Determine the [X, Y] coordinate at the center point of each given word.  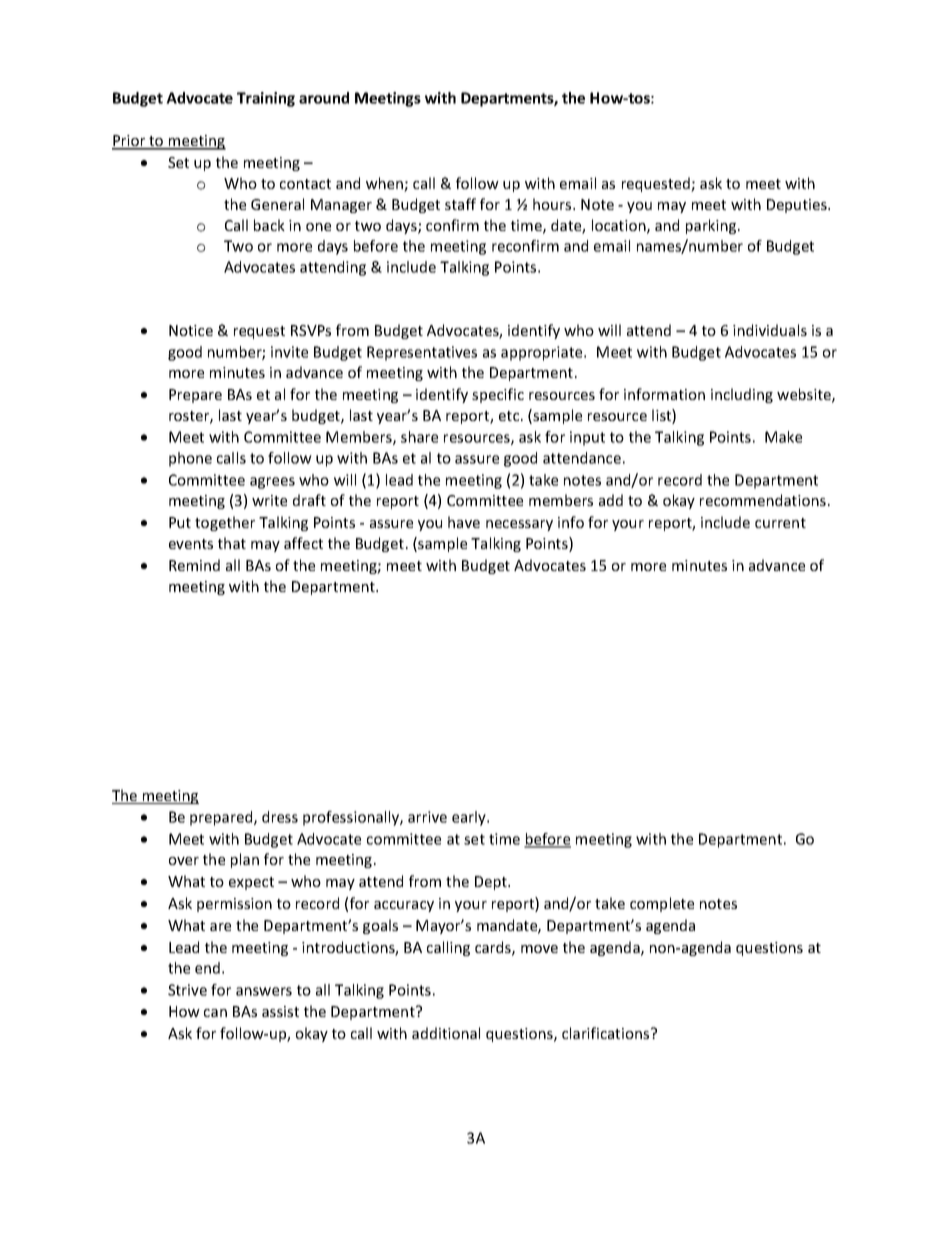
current [780, 523]
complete [662, 904]
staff [460, 204]
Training [266, 99]
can [215, 1013]
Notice [191, 330]
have [464, 522]
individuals [770, 330]
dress [280, 817]
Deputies [798, 206]
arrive [427, 817]
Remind [194, 565]
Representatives [422, 353]
